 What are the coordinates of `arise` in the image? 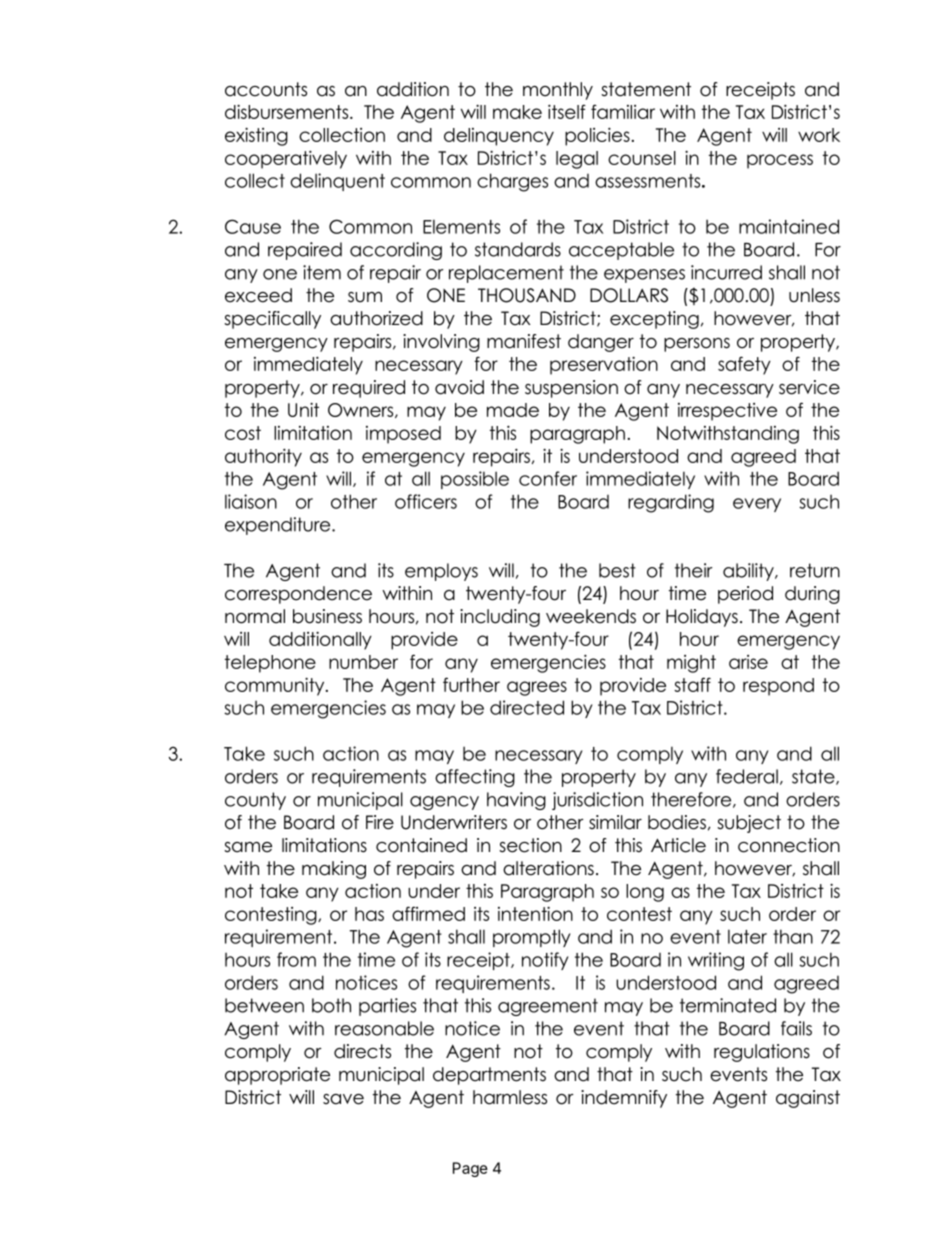 It's located at (748, 662).
